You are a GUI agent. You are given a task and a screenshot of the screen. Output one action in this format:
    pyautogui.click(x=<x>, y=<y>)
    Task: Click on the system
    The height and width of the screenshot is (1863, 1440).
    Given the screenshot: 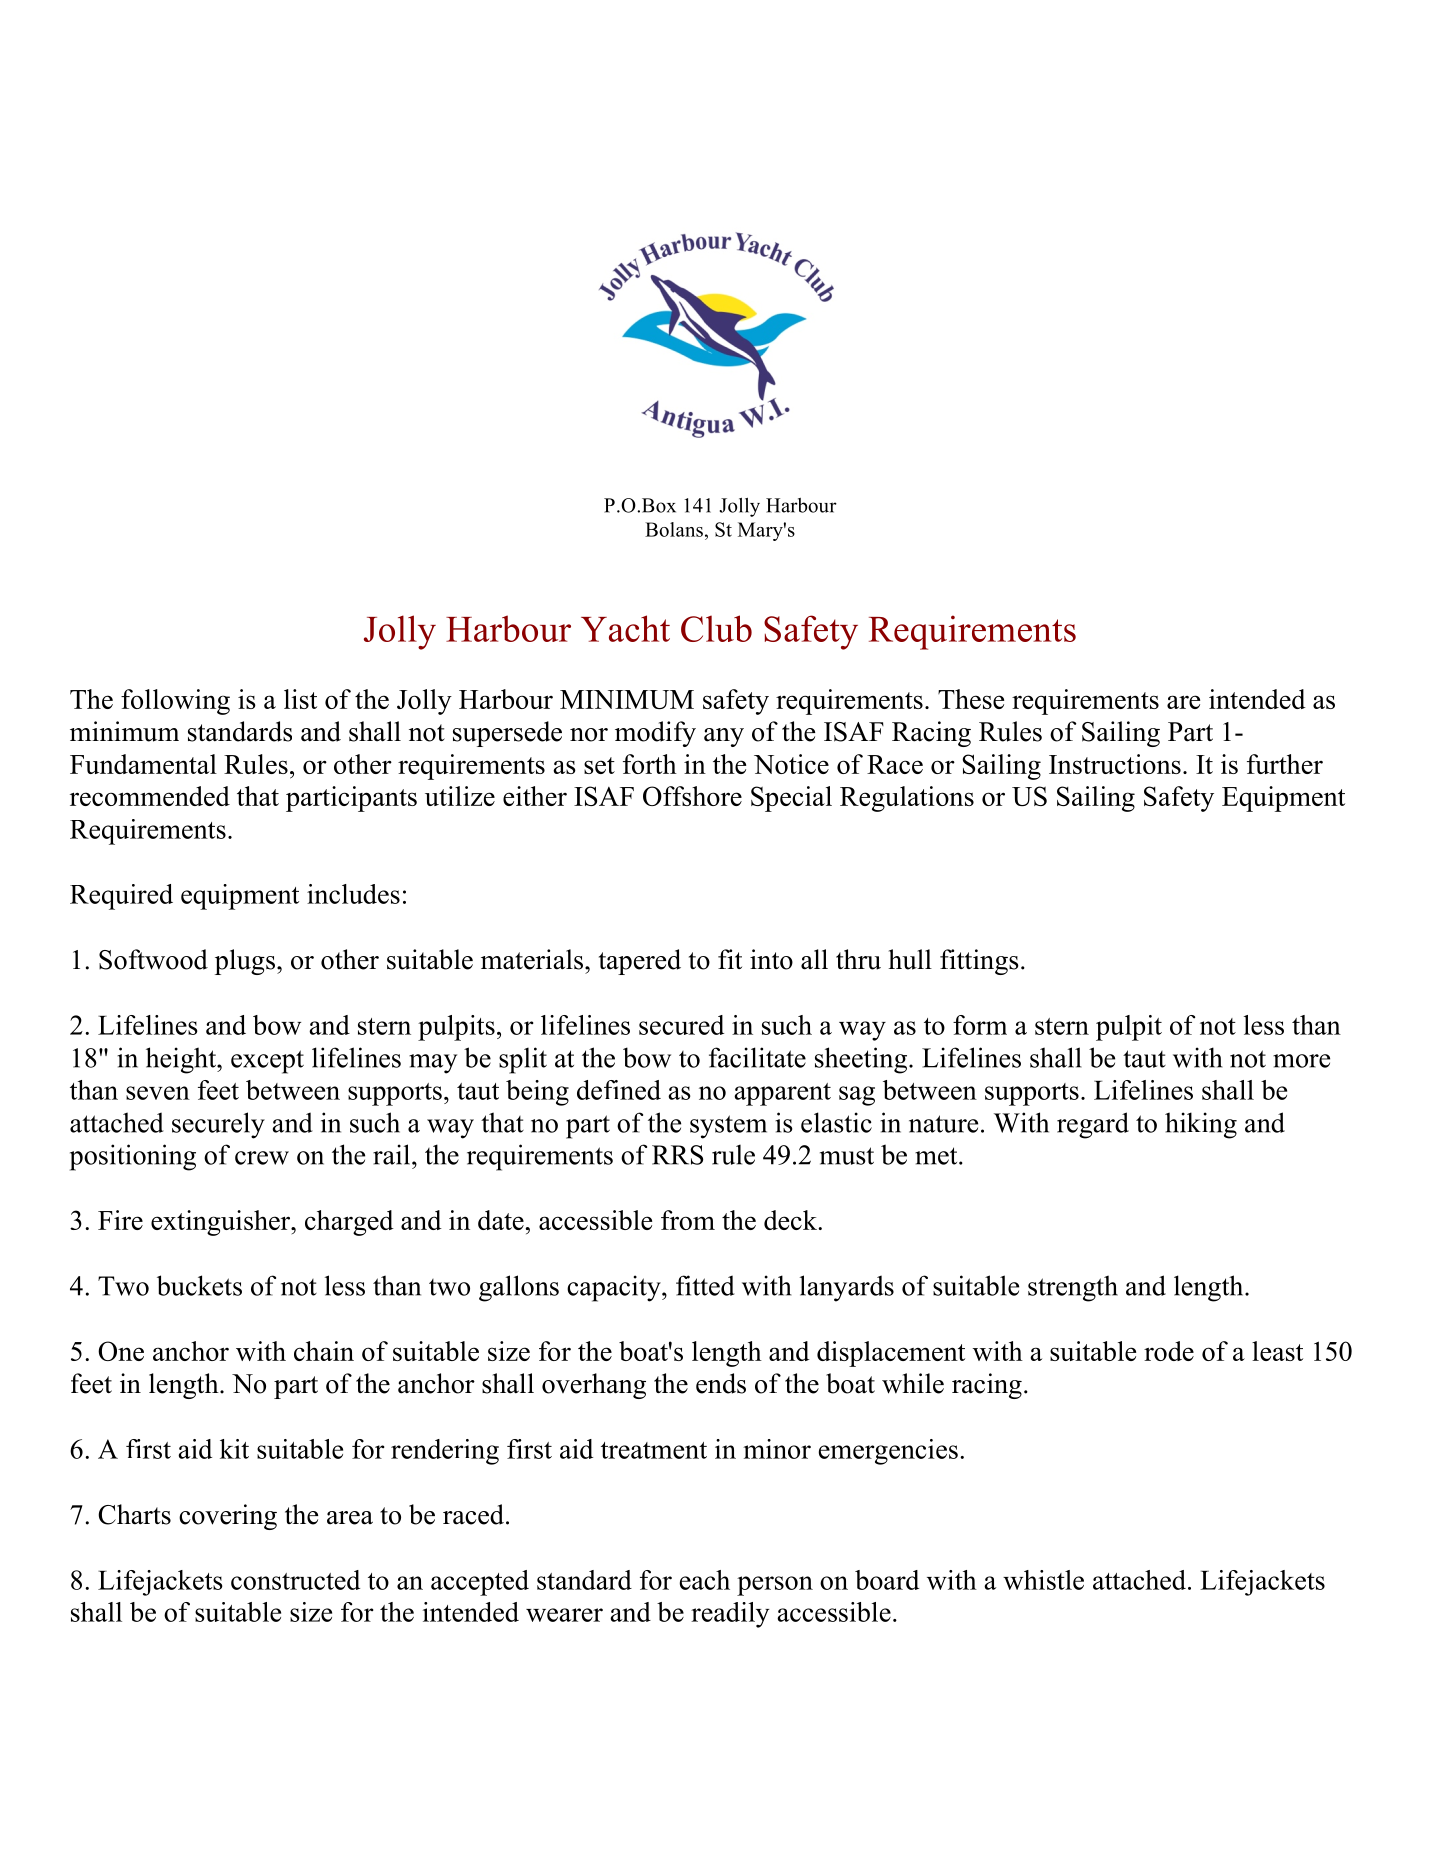 What is the action you would take?
    pyautogui.click(x=728, y=1127)
